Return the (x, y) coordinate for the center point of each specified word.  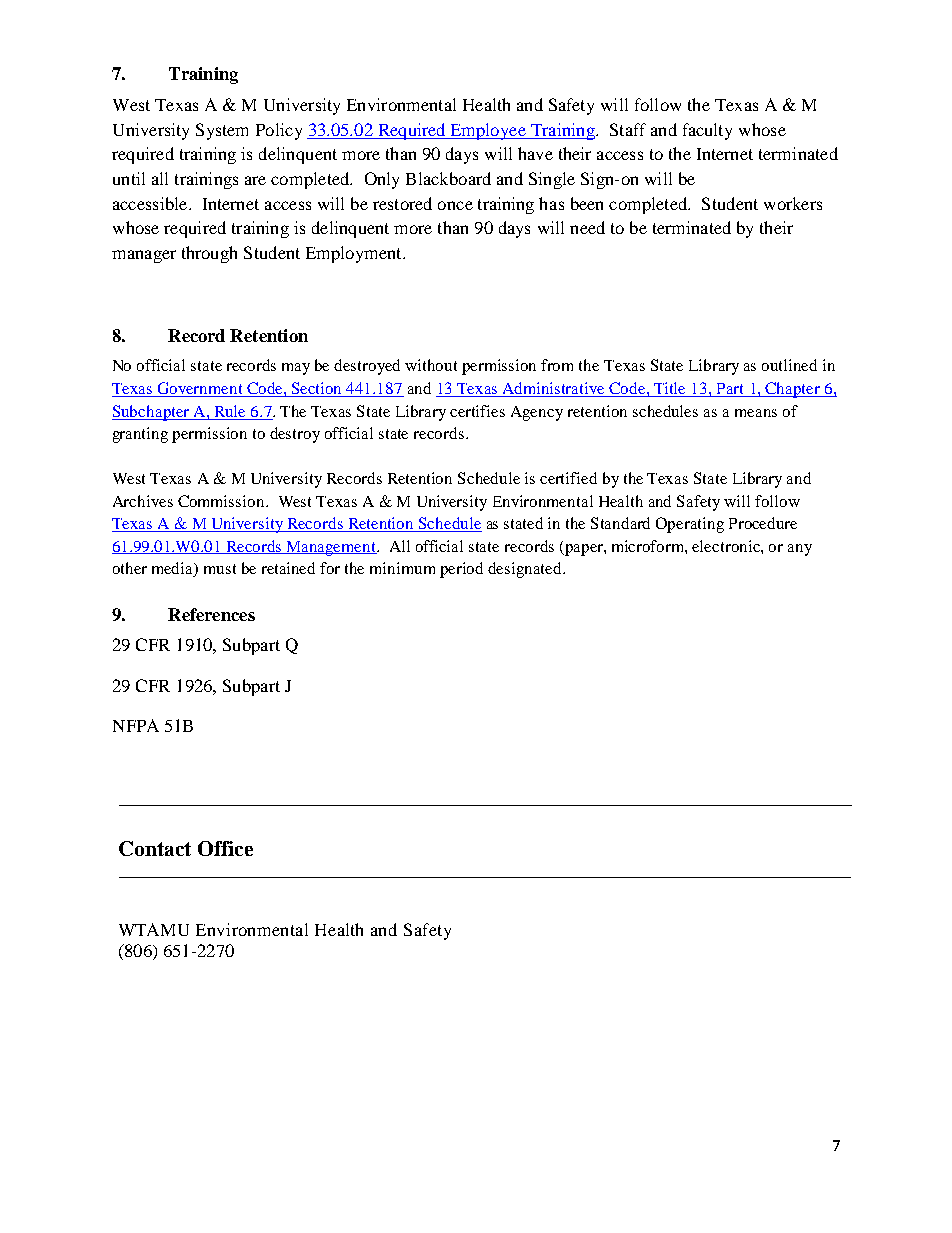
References (211, 614)
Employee (488, 131)
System (222, 131)
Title (670, 389)
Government (200, 389)
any (800, 550)
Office (225, 848)
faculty (707, 131)
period (461, 570)
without (431, 365)
